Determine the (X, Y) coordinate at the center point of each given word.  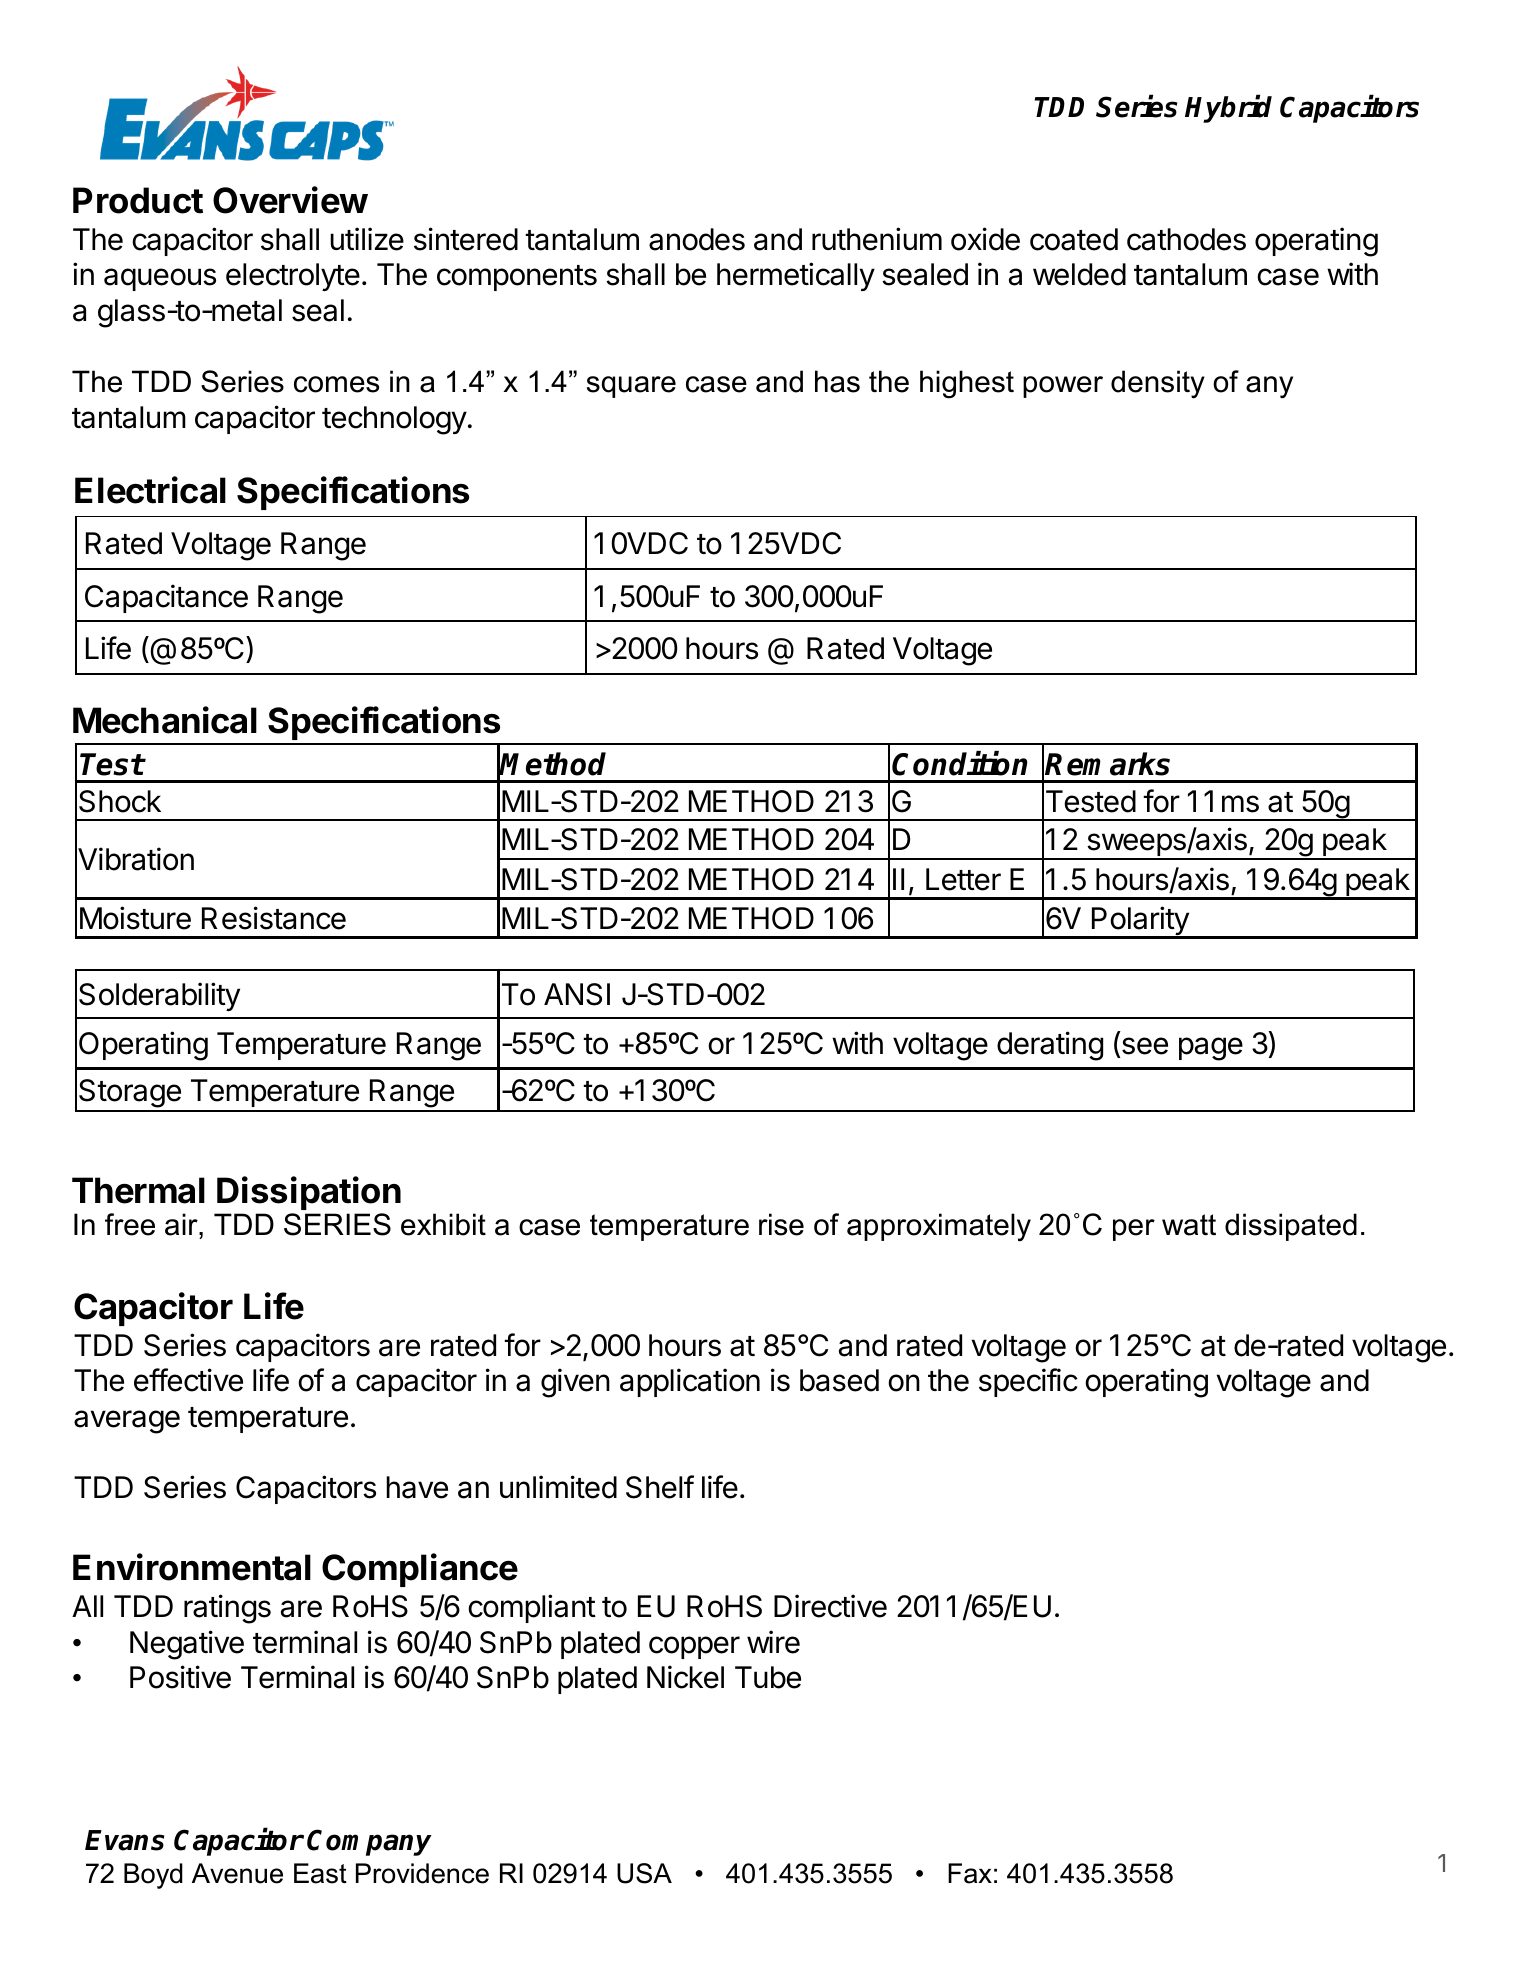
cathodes (1186, 239)
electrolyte (293, 277)
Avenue (237, 1873)
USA (644, 1873)
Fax (970, 1873)
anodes (697, 239)
